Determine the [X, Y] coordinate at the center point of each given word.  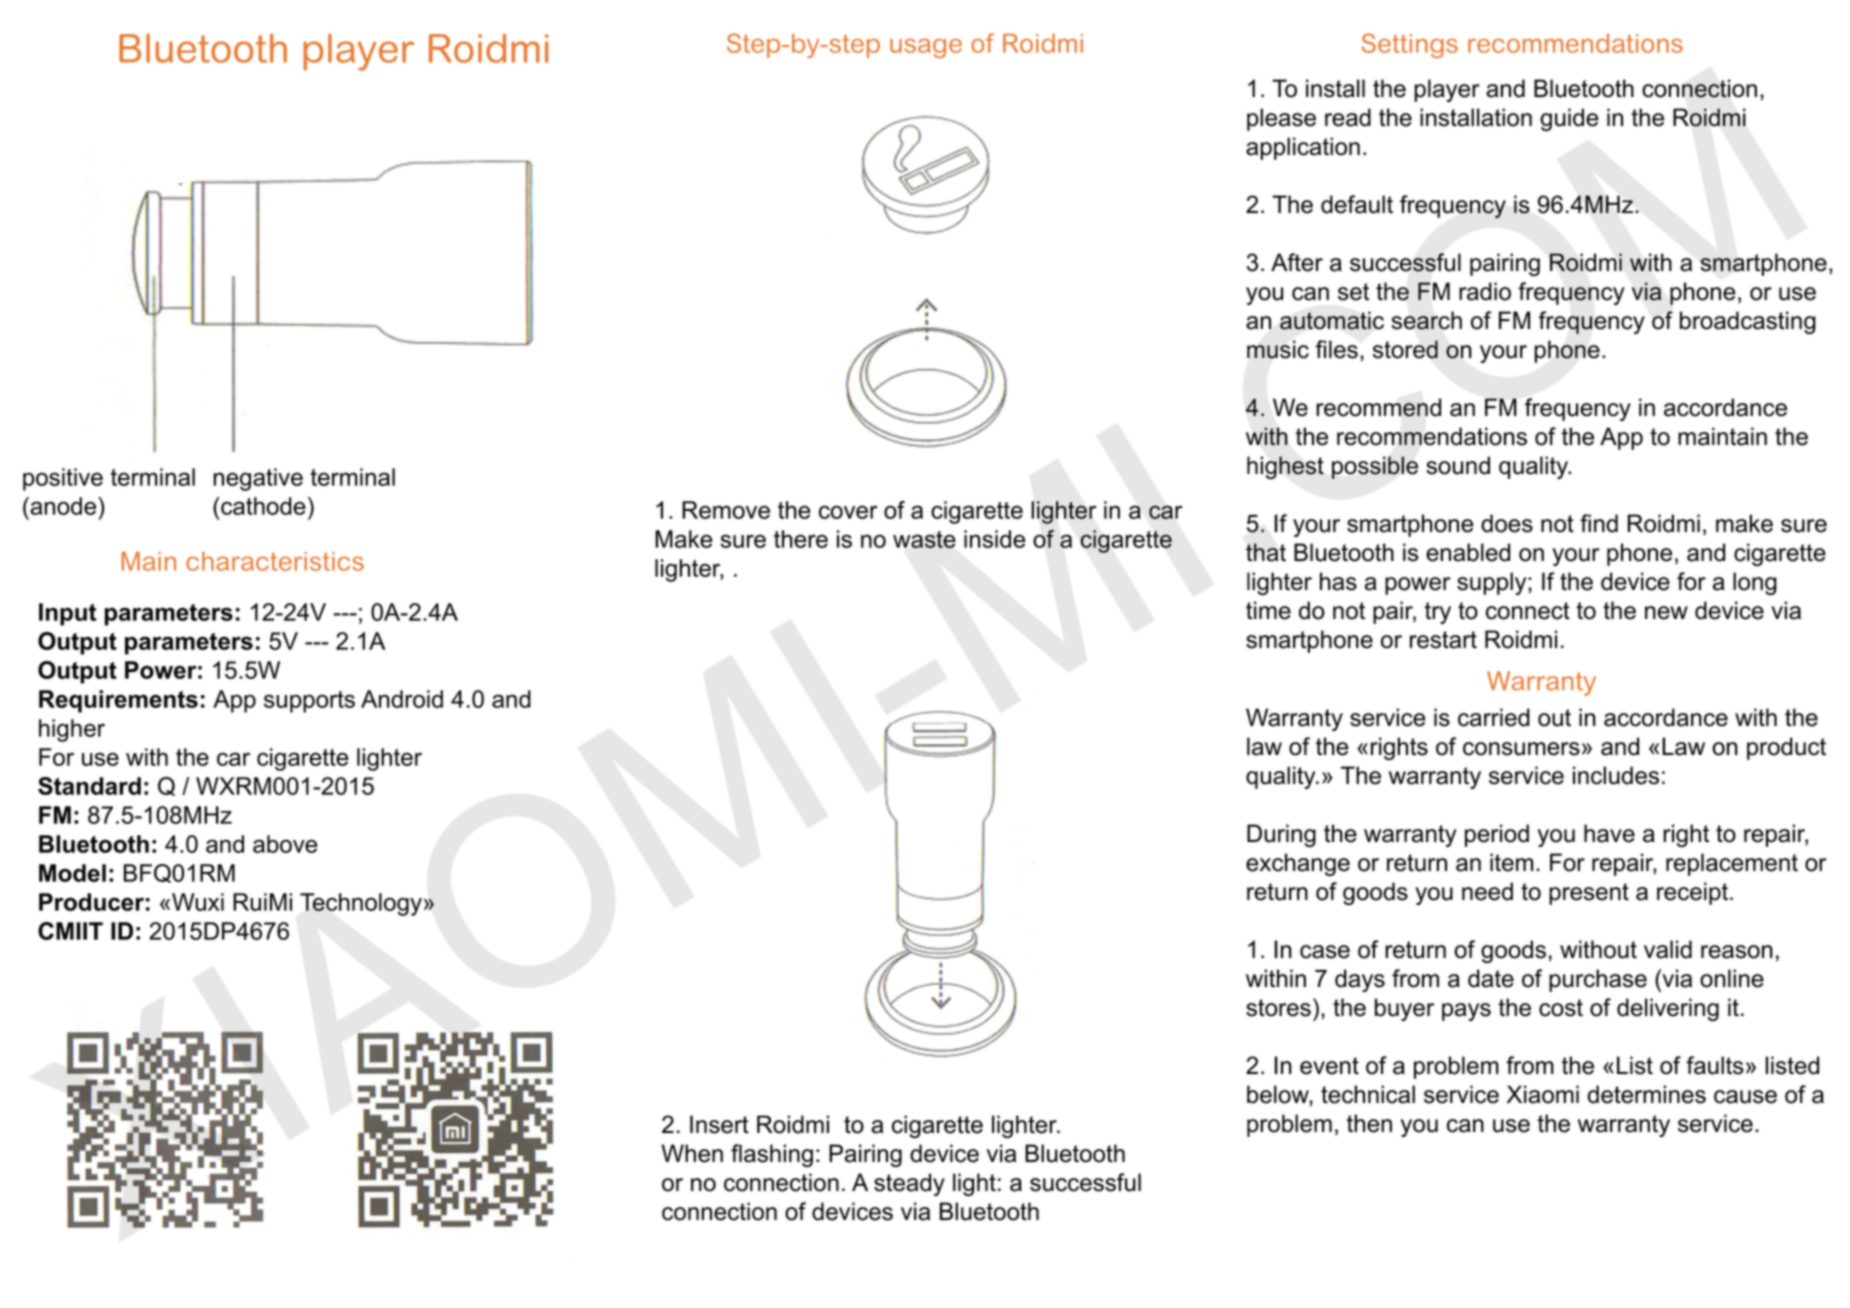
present [1589, 894]
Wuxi [198, 902]
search [1426, 320]
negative [258, 479]
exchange [1298, 864]
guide [1569, 119]
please [1281, 119]
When [692, 1153]
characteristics [275, 561]
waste [924, 539]
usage [926, 48]
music [1278, 349]
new [1666, 613]
